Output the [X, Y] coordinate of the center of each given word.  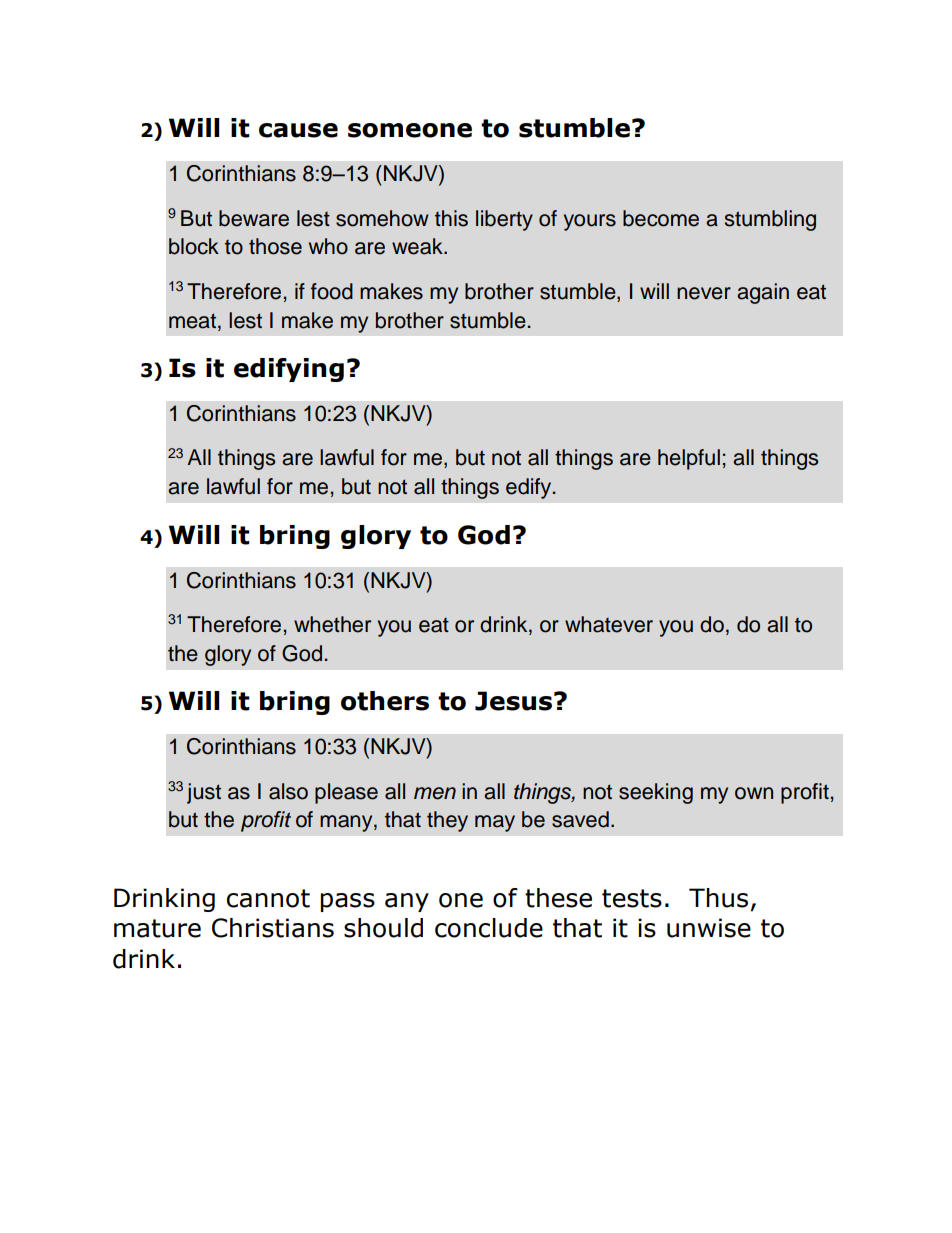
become [661, 218]
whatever [609, 624]
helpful [689, 459]
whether [332, 624]
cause [298, 130]
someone [410, 130]
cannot [268, 898]
